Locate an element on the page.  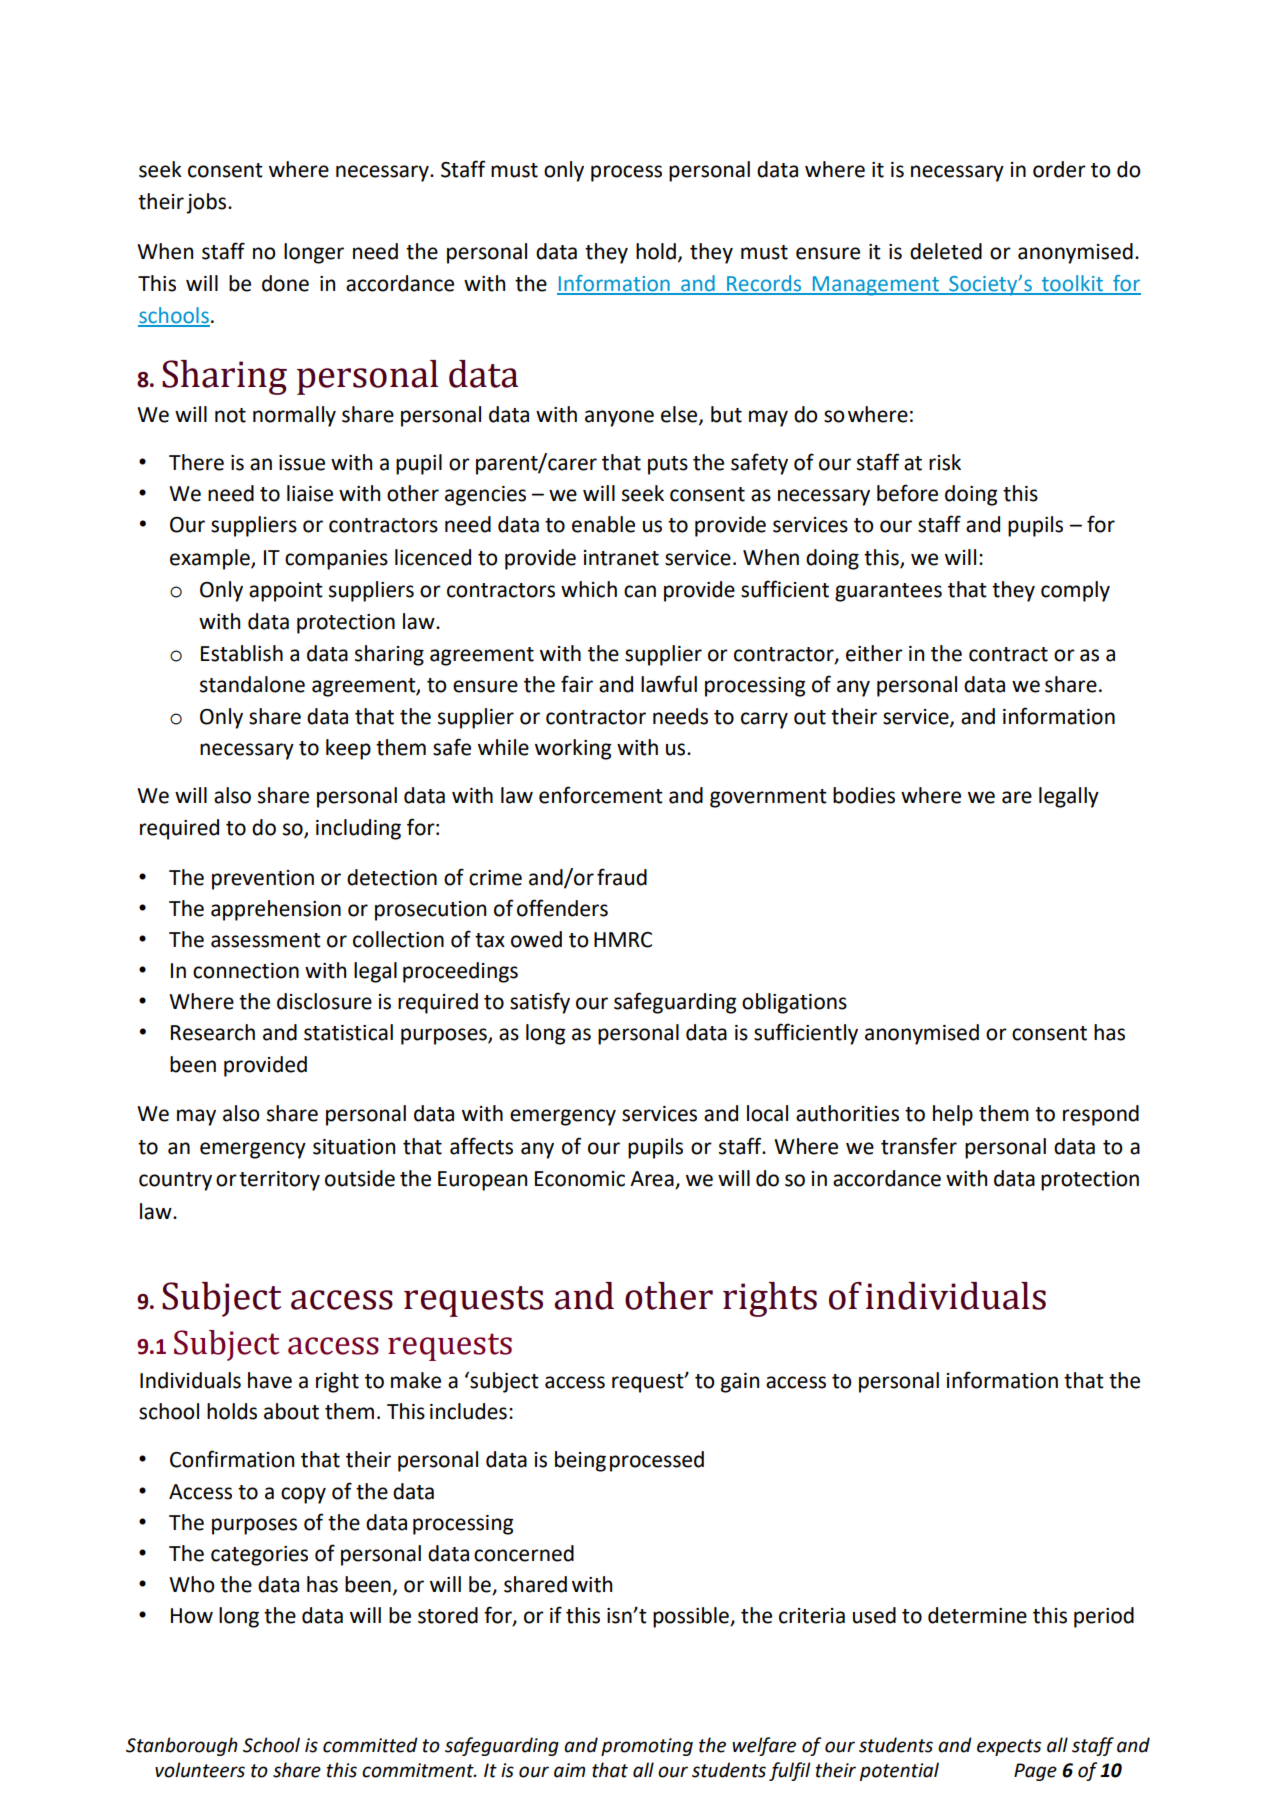
assessment is located at coordinates (266, 940).
